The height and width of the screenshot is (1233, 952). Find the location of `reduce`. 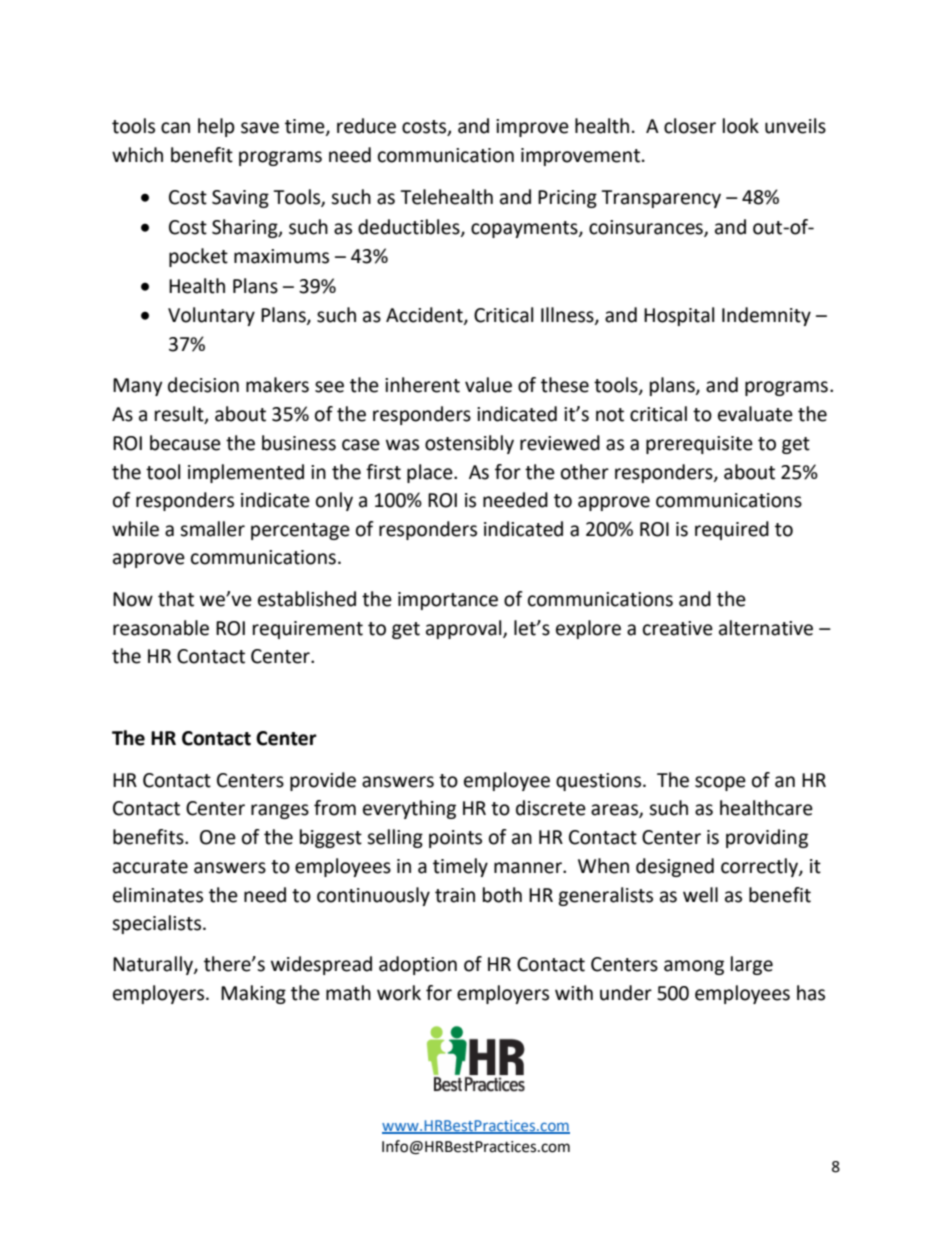

reduce is located at coordinates (366, 126).
